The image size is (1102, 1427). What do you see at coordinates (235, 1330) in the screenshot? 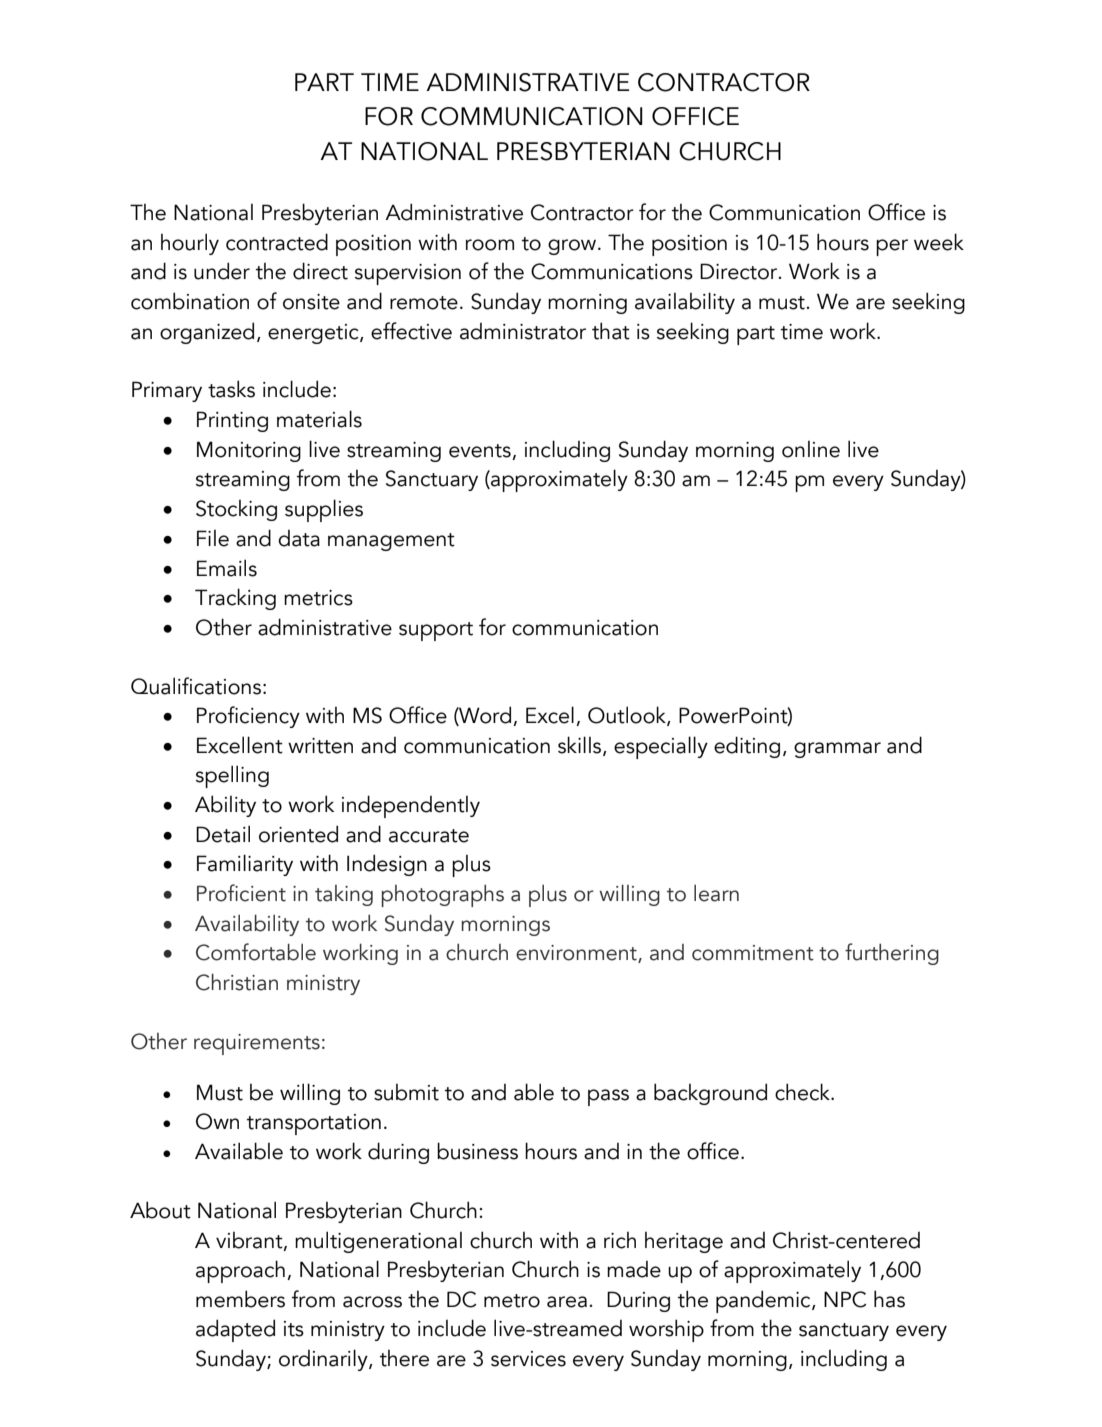
I see `adapted` at bounding box center [235, 1330].
